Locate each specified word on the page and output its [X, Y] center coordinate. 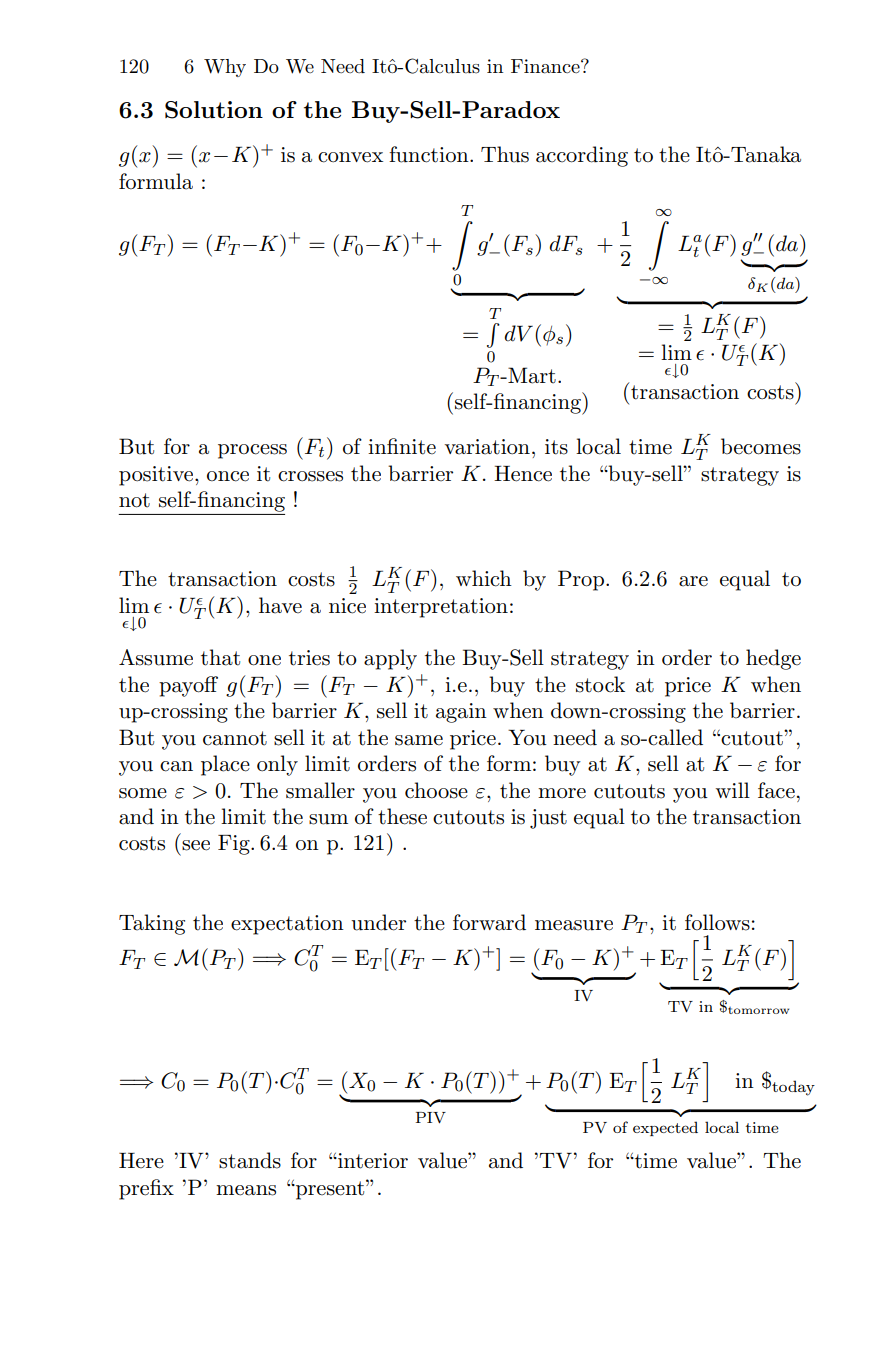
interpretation [441, 608]
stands [250, 1160]
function [430, 154]
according [582, 156]
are [693, 581]
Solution [214, 110]
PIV [431, 1118]
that [220, 657]
